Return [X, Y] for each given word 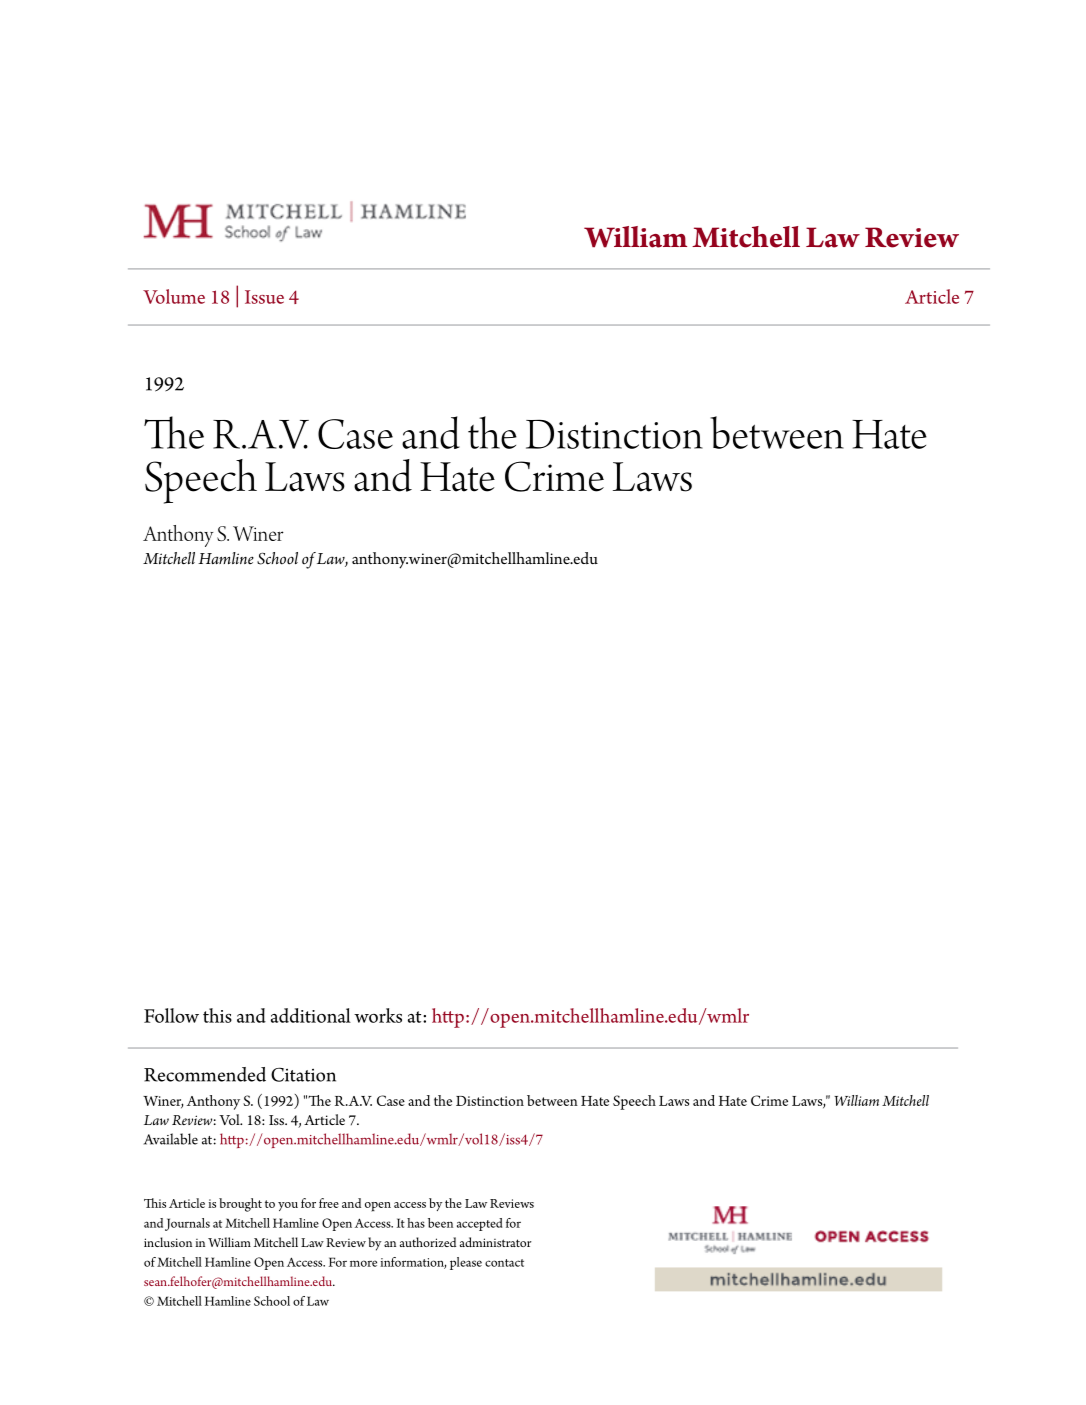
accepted [479, 1224]
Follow [171, 1015]
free [329, 1203]
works [378, 1015]
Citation [303, 1074]
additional [311, 1015]
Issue [264, 297]
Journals [187, 1224]
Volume [174, 296]
